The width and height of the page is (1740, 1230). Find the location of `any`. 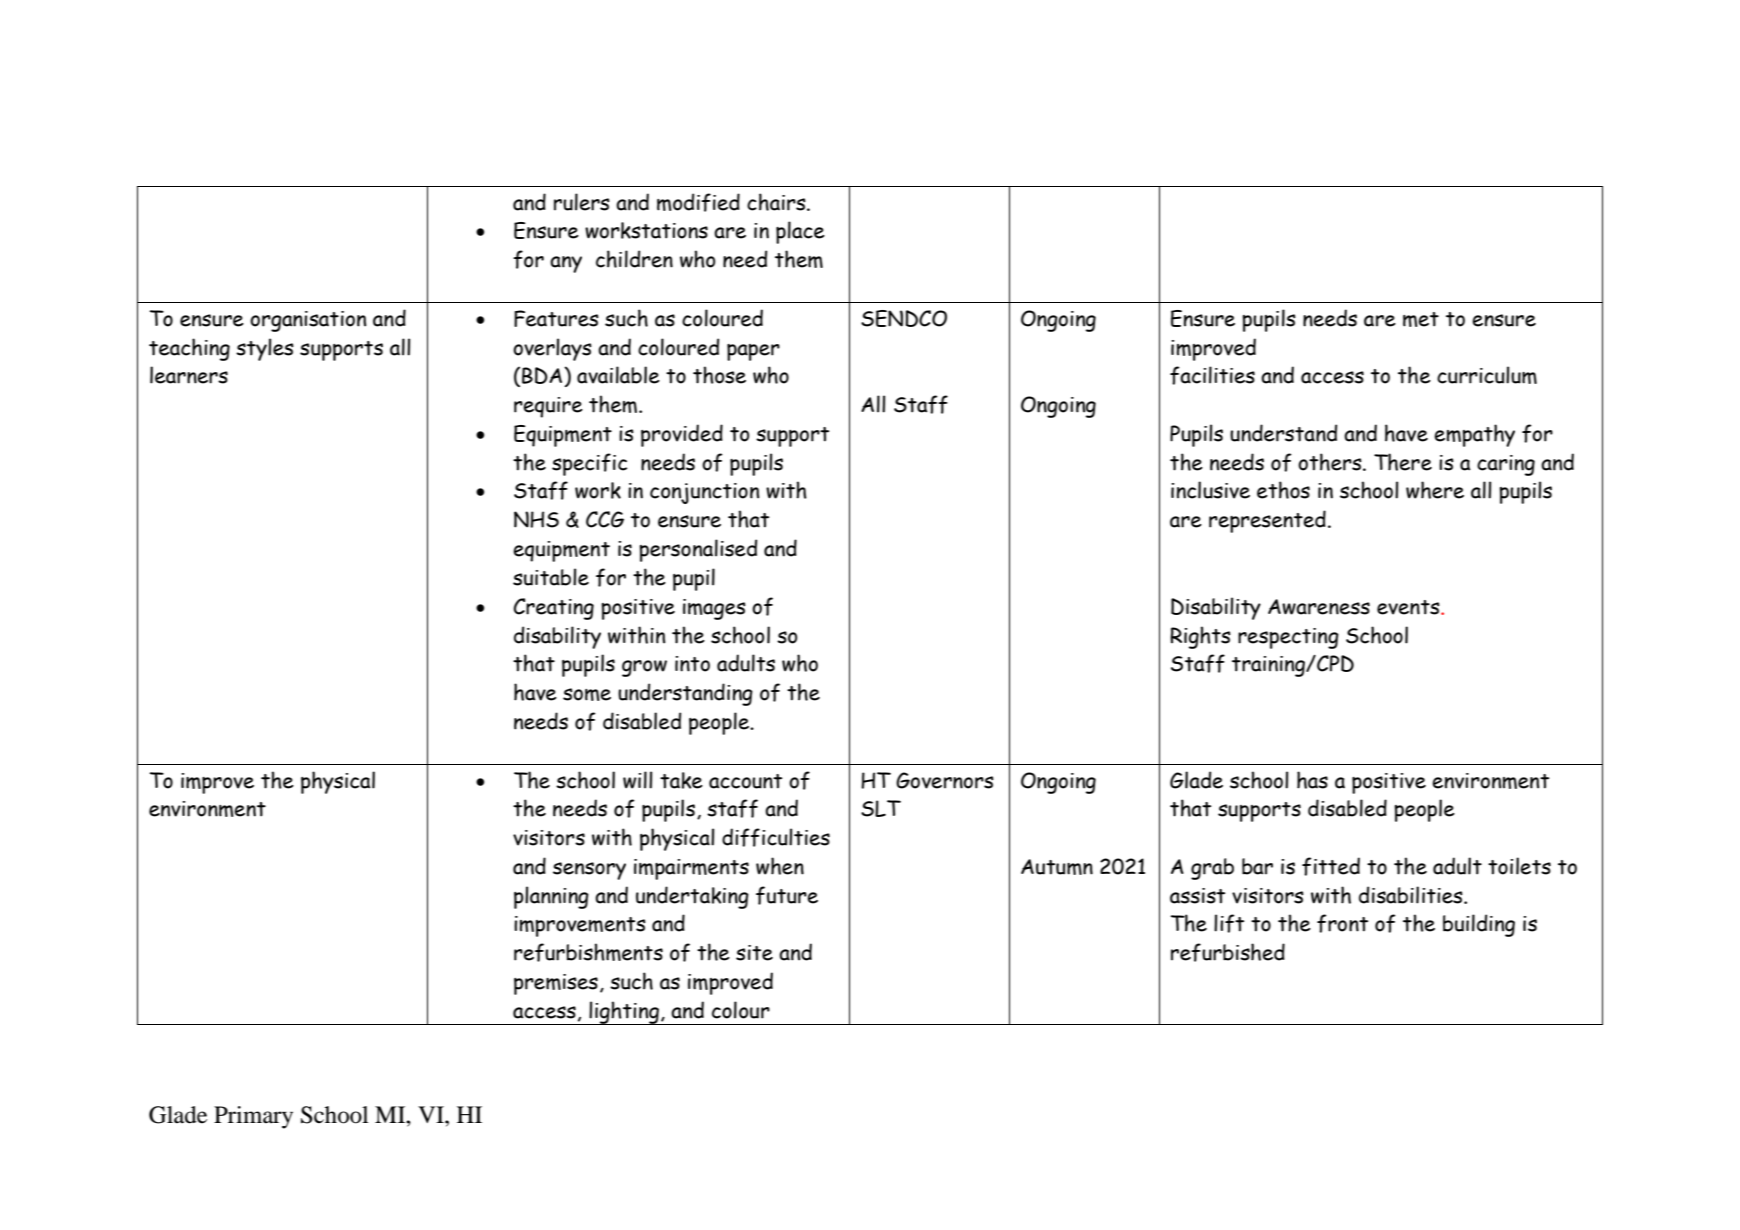

any is located at coordinates (566, 264).
